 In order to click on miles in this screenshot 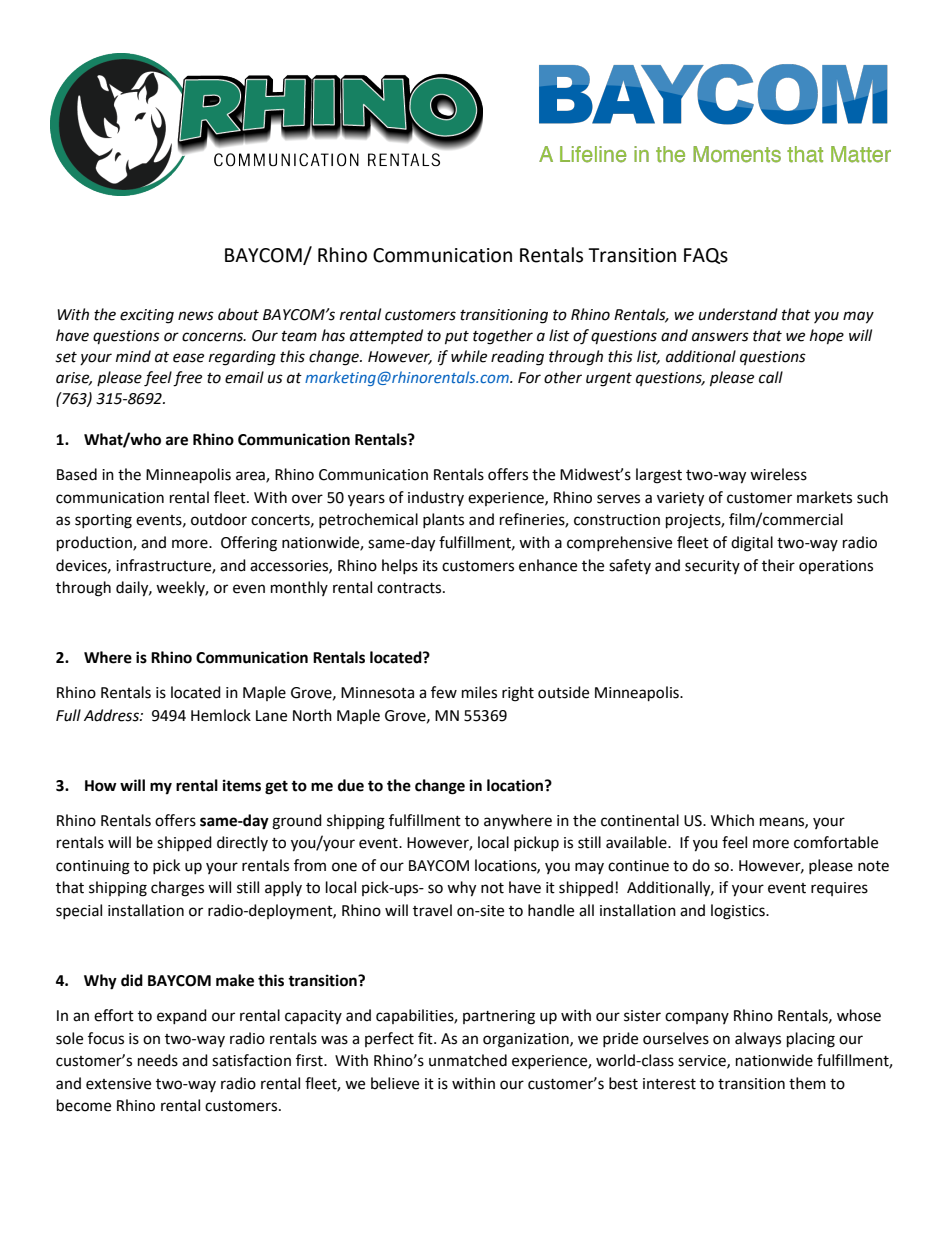, I will do `click(479, 692)`.
